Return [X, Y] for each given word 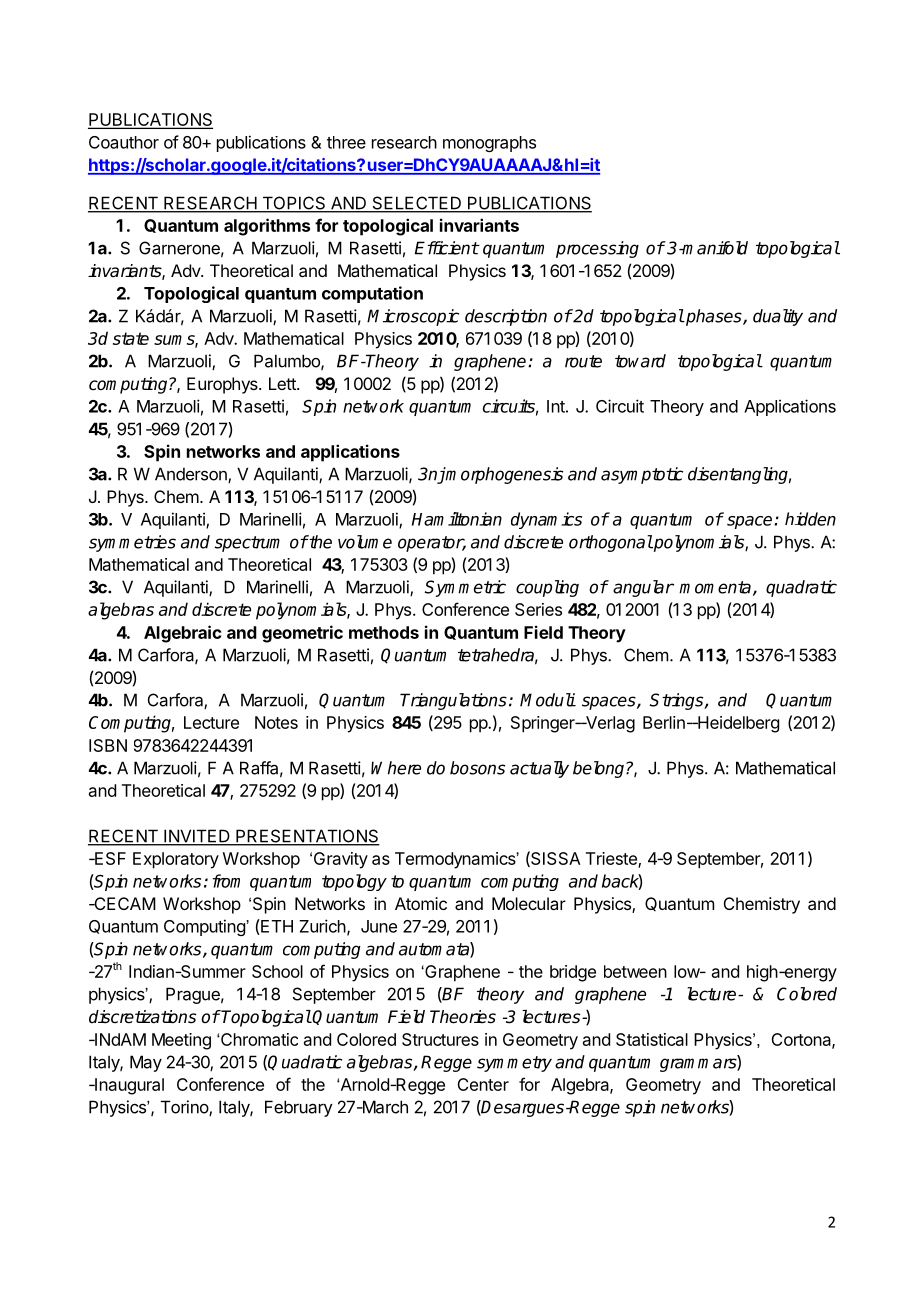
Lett [283, 383]
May [146, 1063]
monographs [489, 144]
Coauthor [124, 142]
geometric [302, 634]
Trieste [612, 859]
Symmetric [465, 588]
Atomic [421, 903]
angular [643, 588]
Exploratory [176, 860]
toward [640, 361]
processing [597, 249]
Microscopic [413, 317]
